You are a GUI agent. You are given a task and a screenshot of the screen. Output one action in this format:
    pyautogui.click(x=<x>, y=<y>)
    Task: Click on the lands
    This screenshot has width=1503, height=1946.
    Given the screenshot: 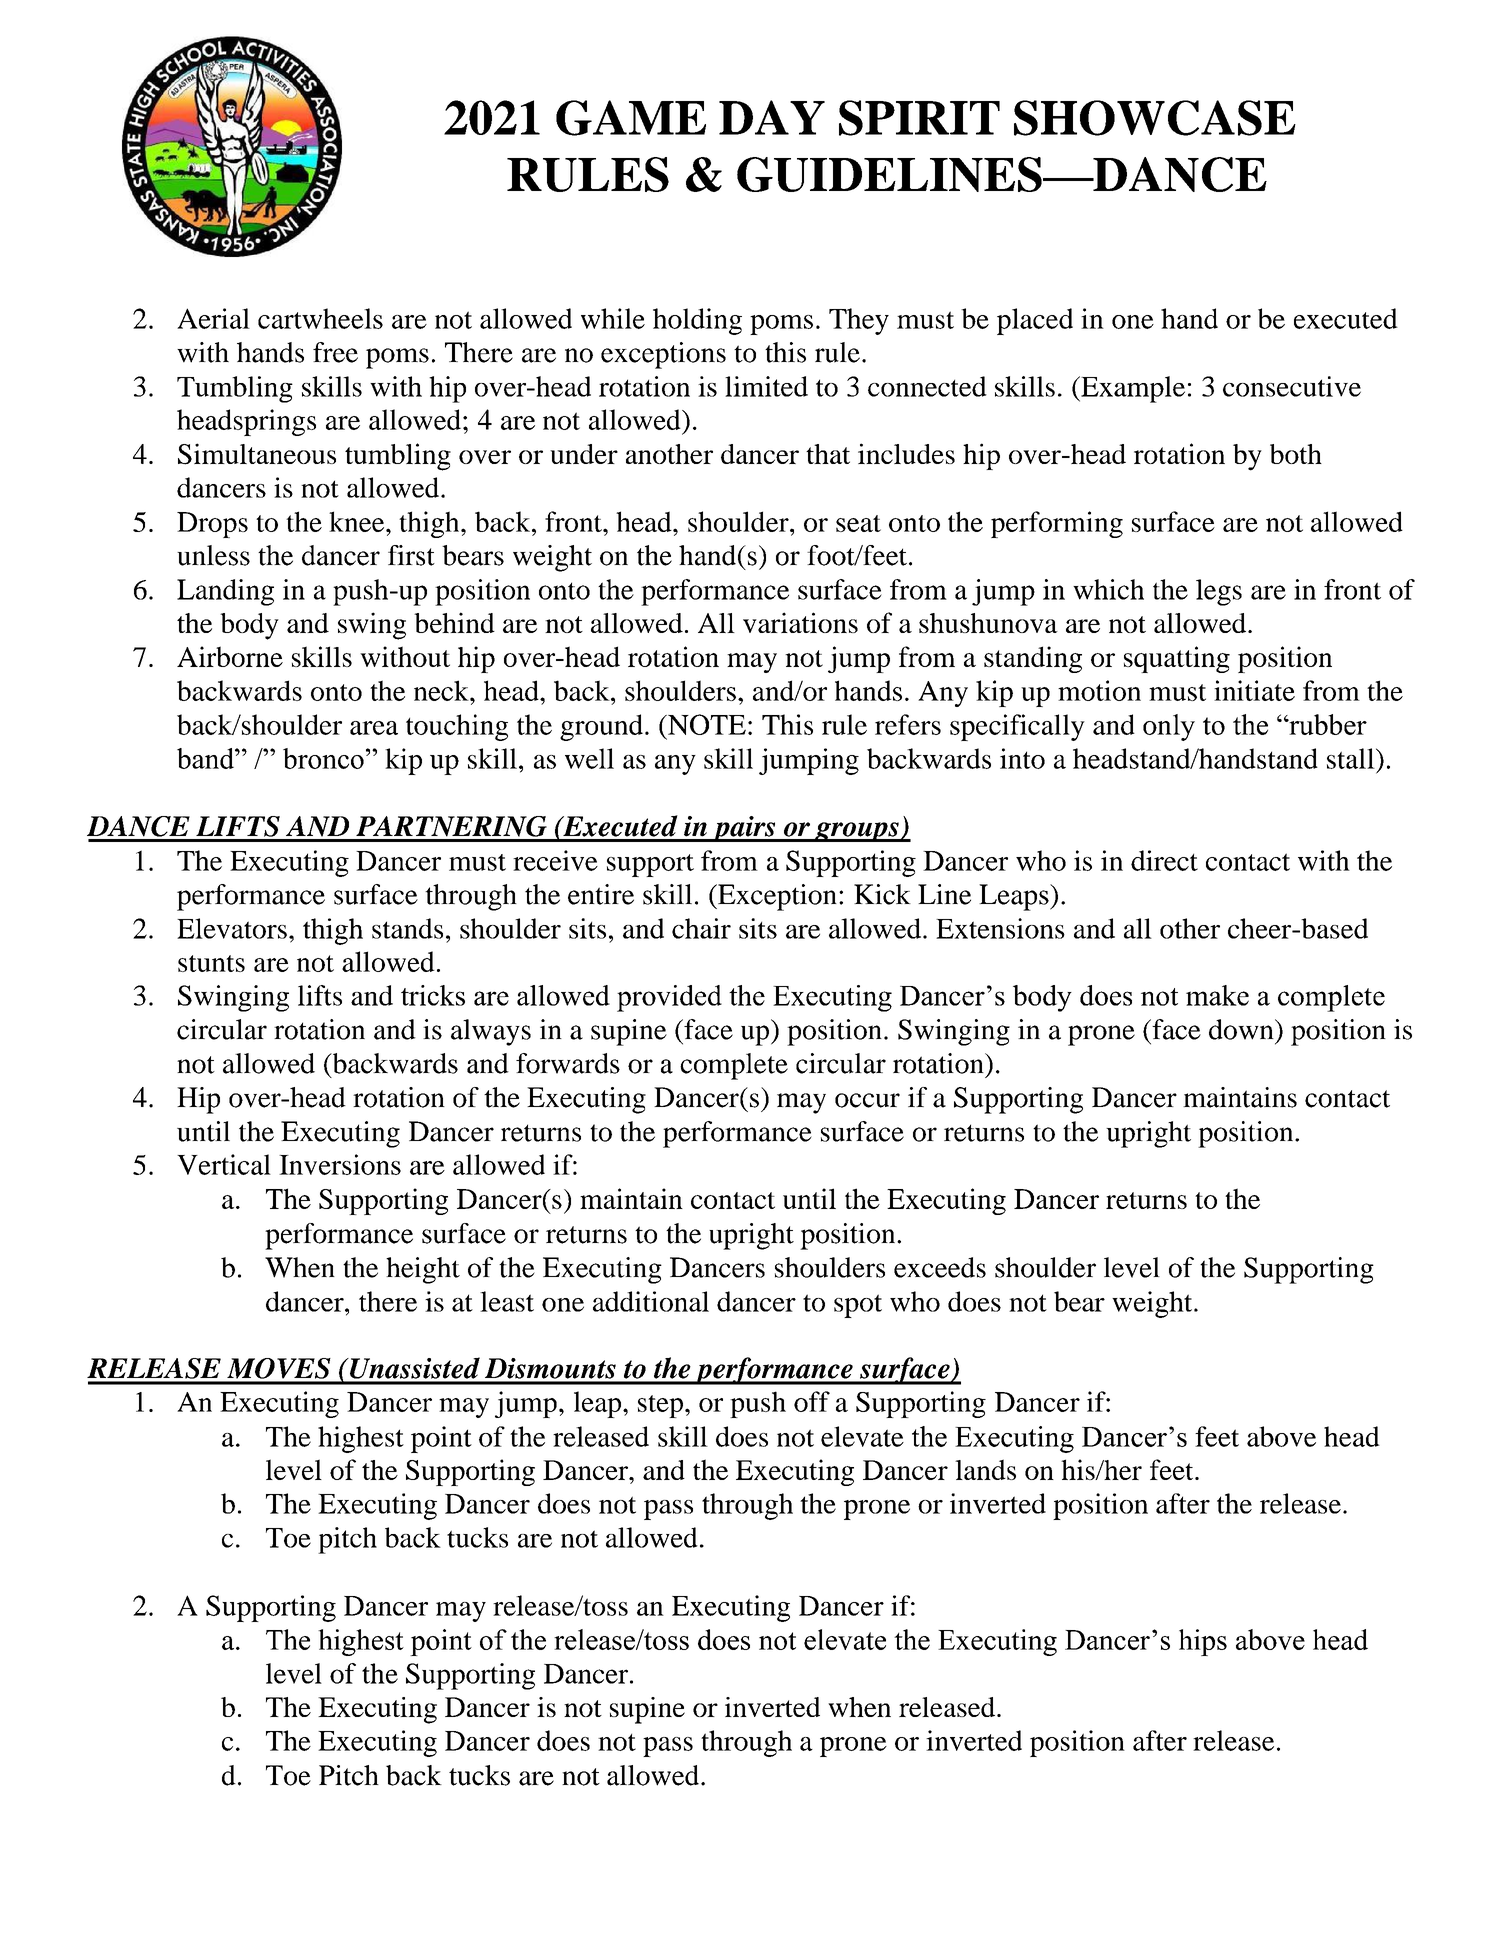 What is the action you would take?
    pyautogui.click(x=985, y=1469)
